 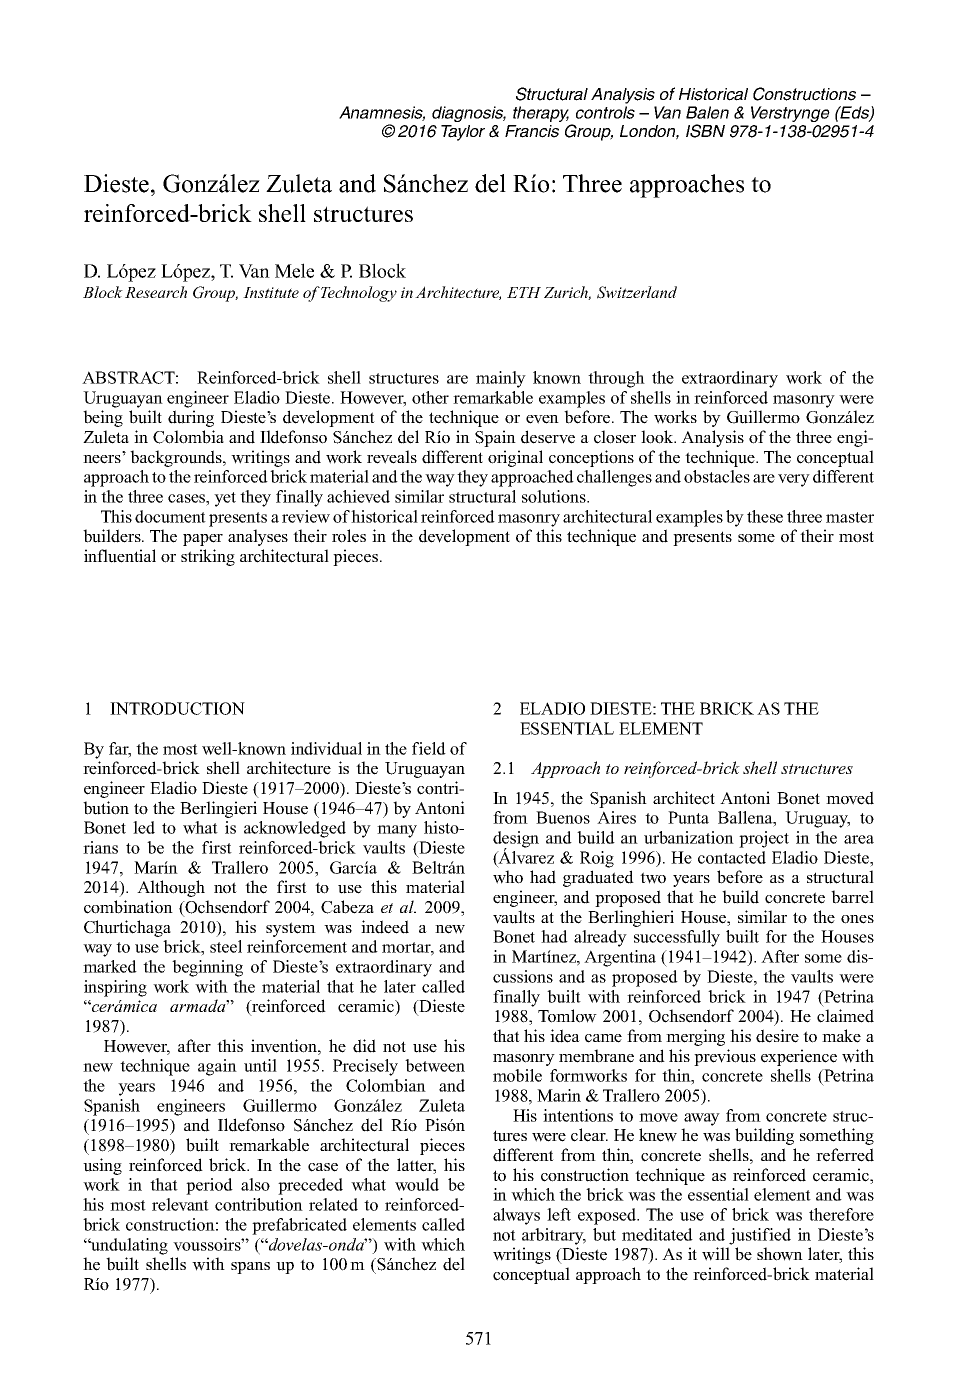 What do you see at coordinates (516, 1216) in the page?
I see `always` at bounding box center [516, 1216].
